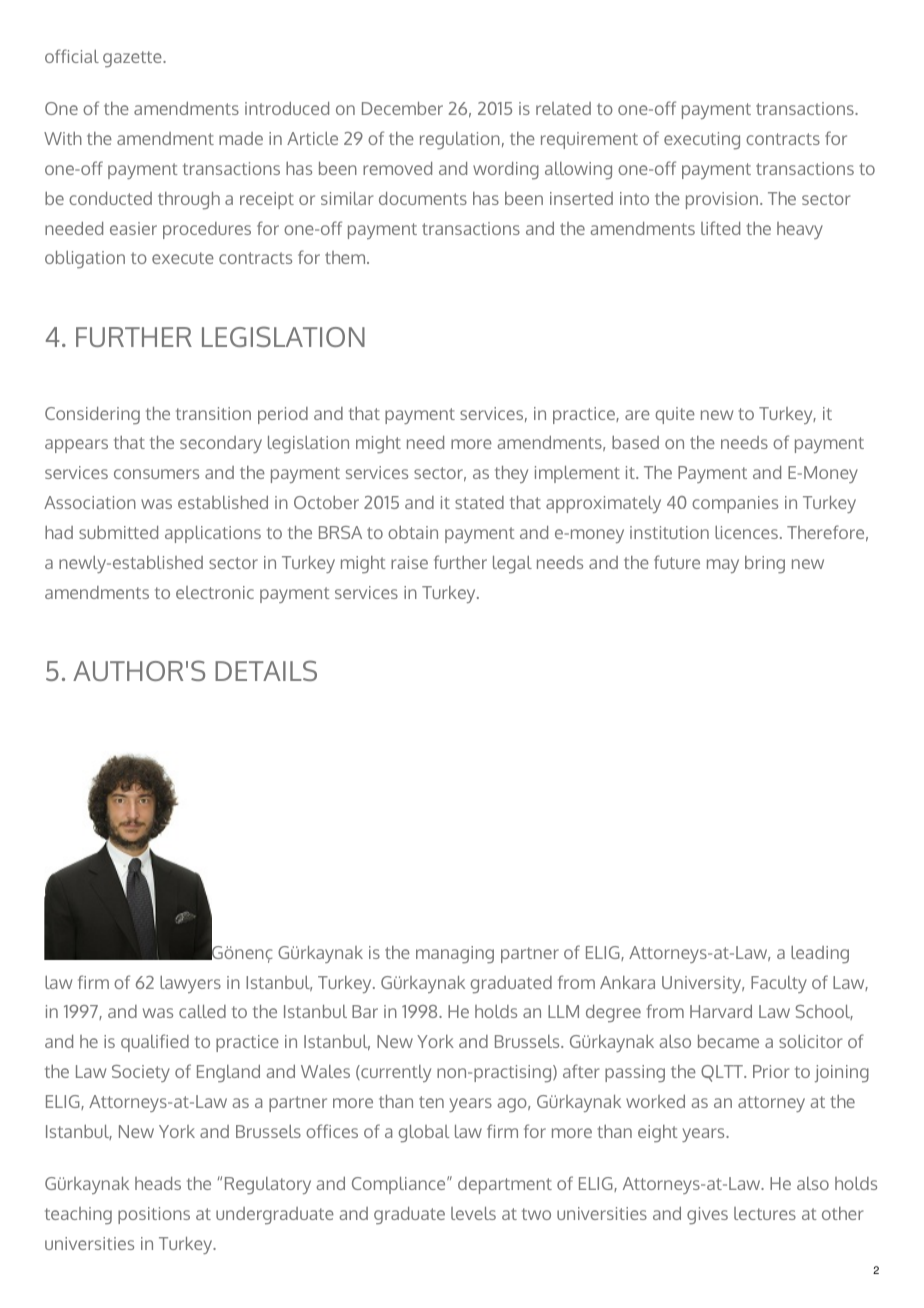 Image resolution: width=924 pixels, height=1308 pixels. Describe the element at coordinates (402, 108) in the document. I see `December` at that location.
